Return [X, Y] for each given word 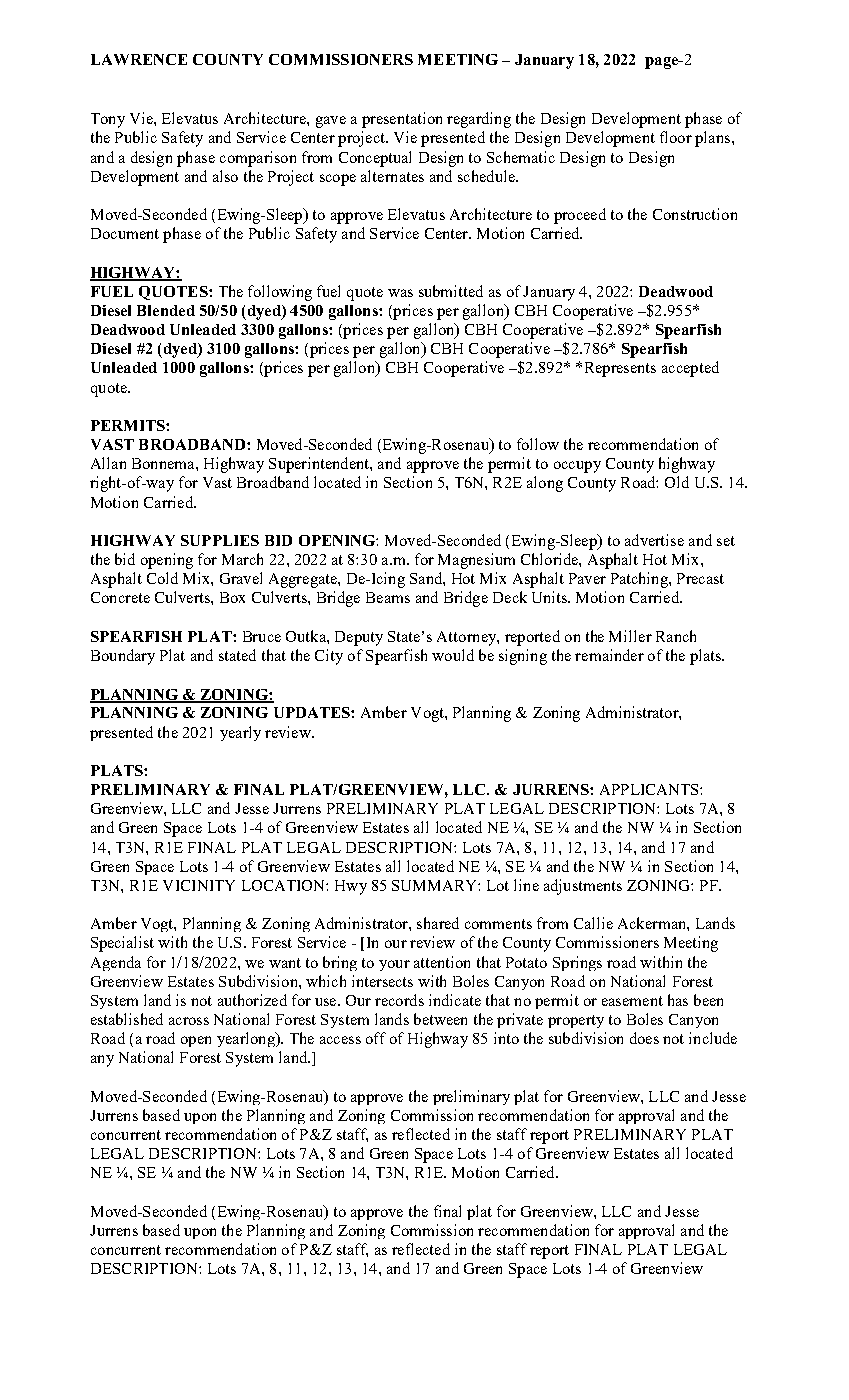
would [453, 655]
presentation [402, 120]
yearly [240, 733]
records [399, 1000]
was [400, 293]
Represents [620, 369]
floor [676, 137]
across [189, 1021]
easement [632, 1001]
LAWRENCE [139, 59]
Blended [166, 310]
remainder [609, 655]
